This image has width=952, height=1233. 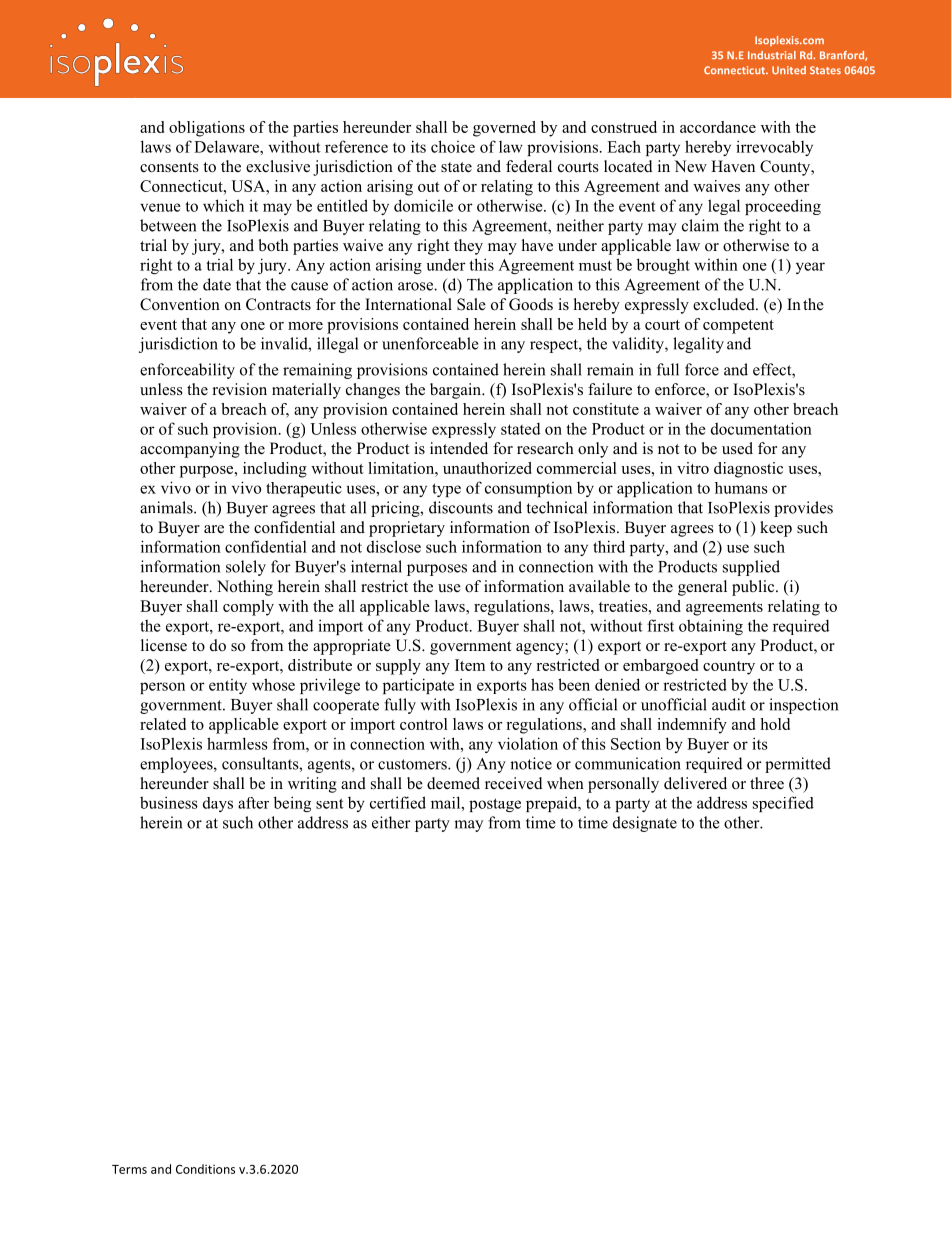 What do you see at coordinates (470, 665) in the image?
I see `Item` at bounding box center [470, 665].
